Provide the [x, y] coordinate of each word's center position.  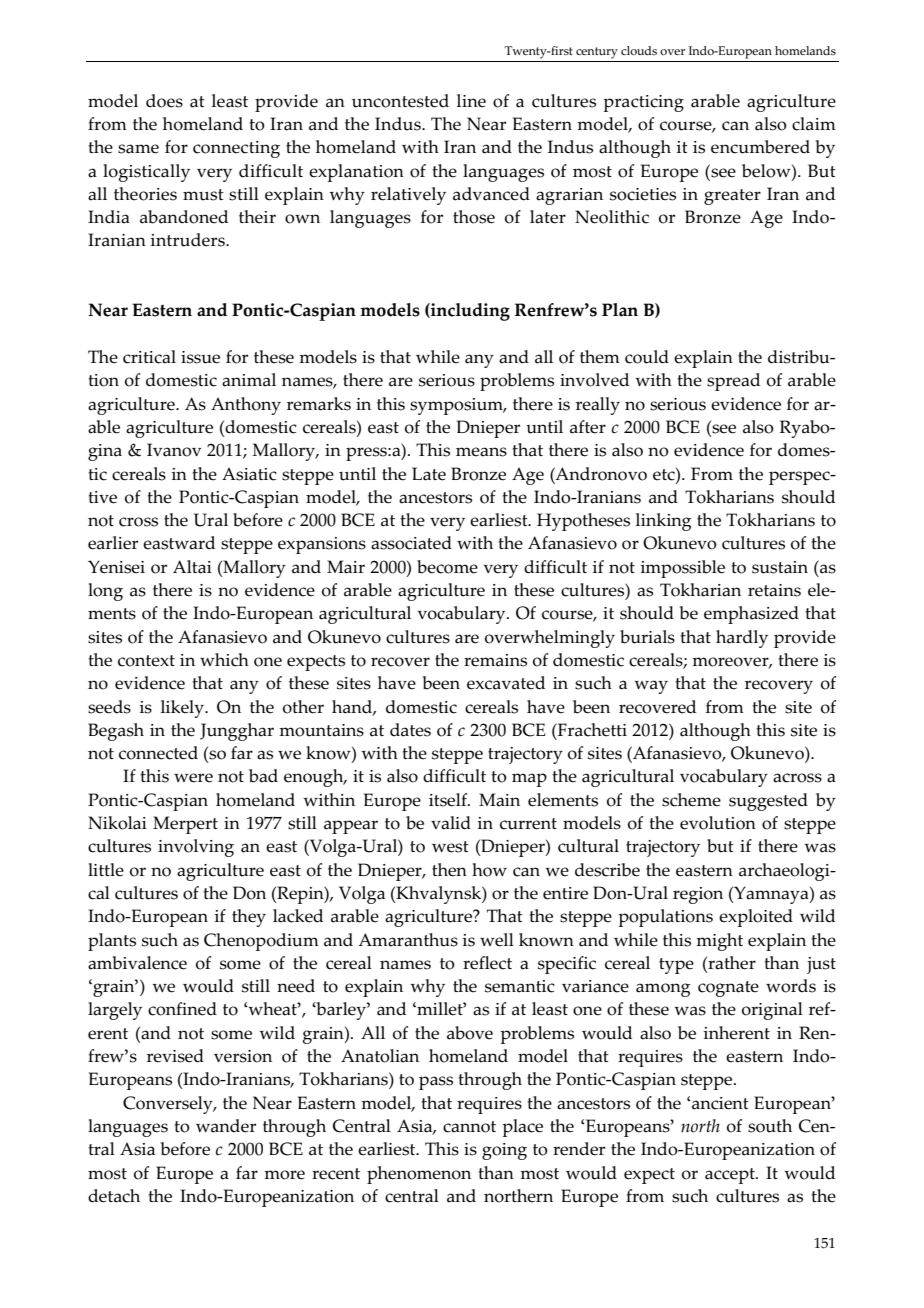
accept [731, 1176]
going [504, 1151]
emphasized [751, 615]
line [471, 101]
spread [733, 382]
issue [200, 357]
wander [226, 1126]
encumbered [760, 147]
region [698, 895]
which [224, 660]
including [469, 312]
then [449, 870]
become [447, 567]
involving [196, 848]
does [164, 101]
